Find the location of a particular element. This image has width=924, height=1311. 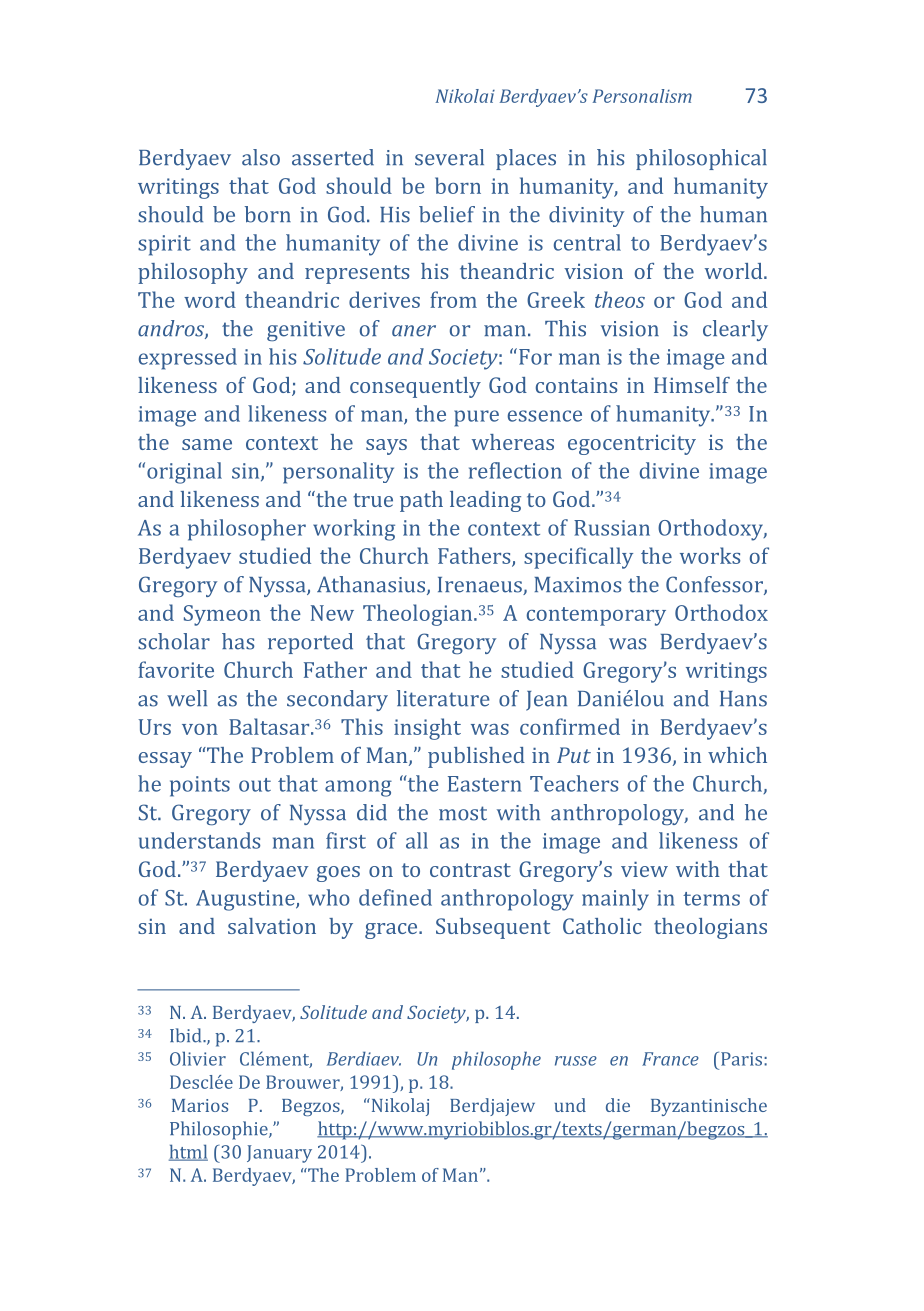

philosophical is located at coordinates (701, 159).
